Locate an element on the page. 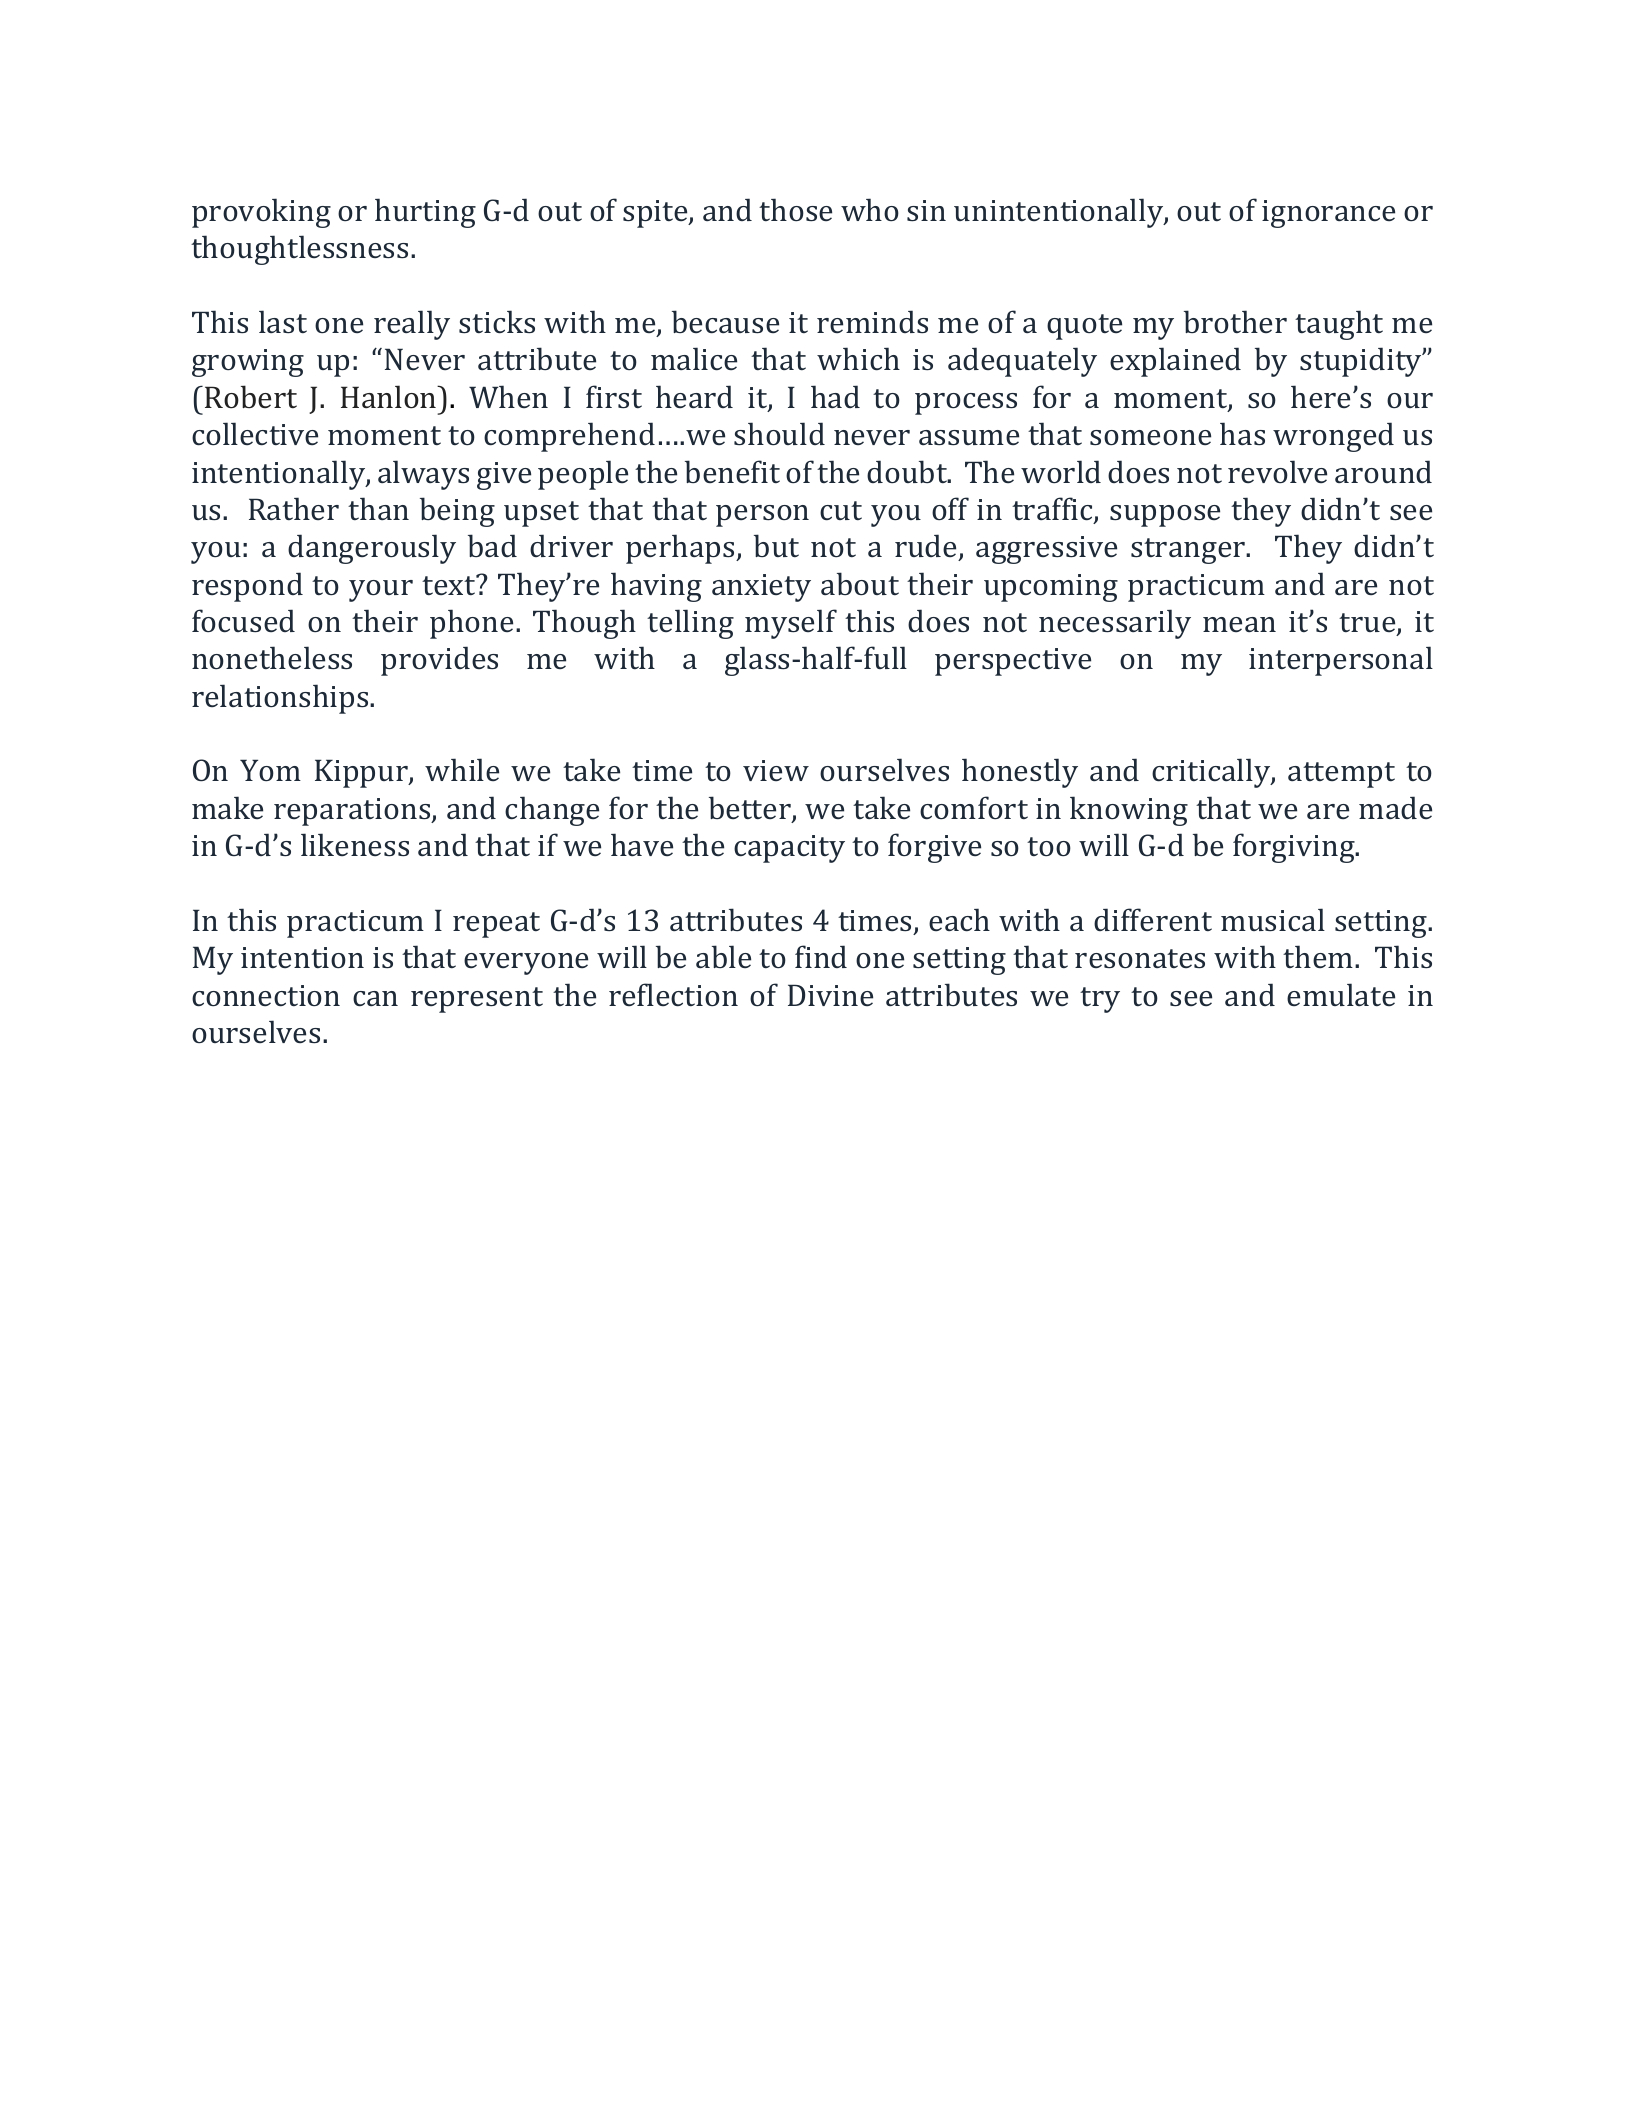 Image resolution: width=1625 pixels, height=2103 pixels. should is located at coordinates (779, 434).
